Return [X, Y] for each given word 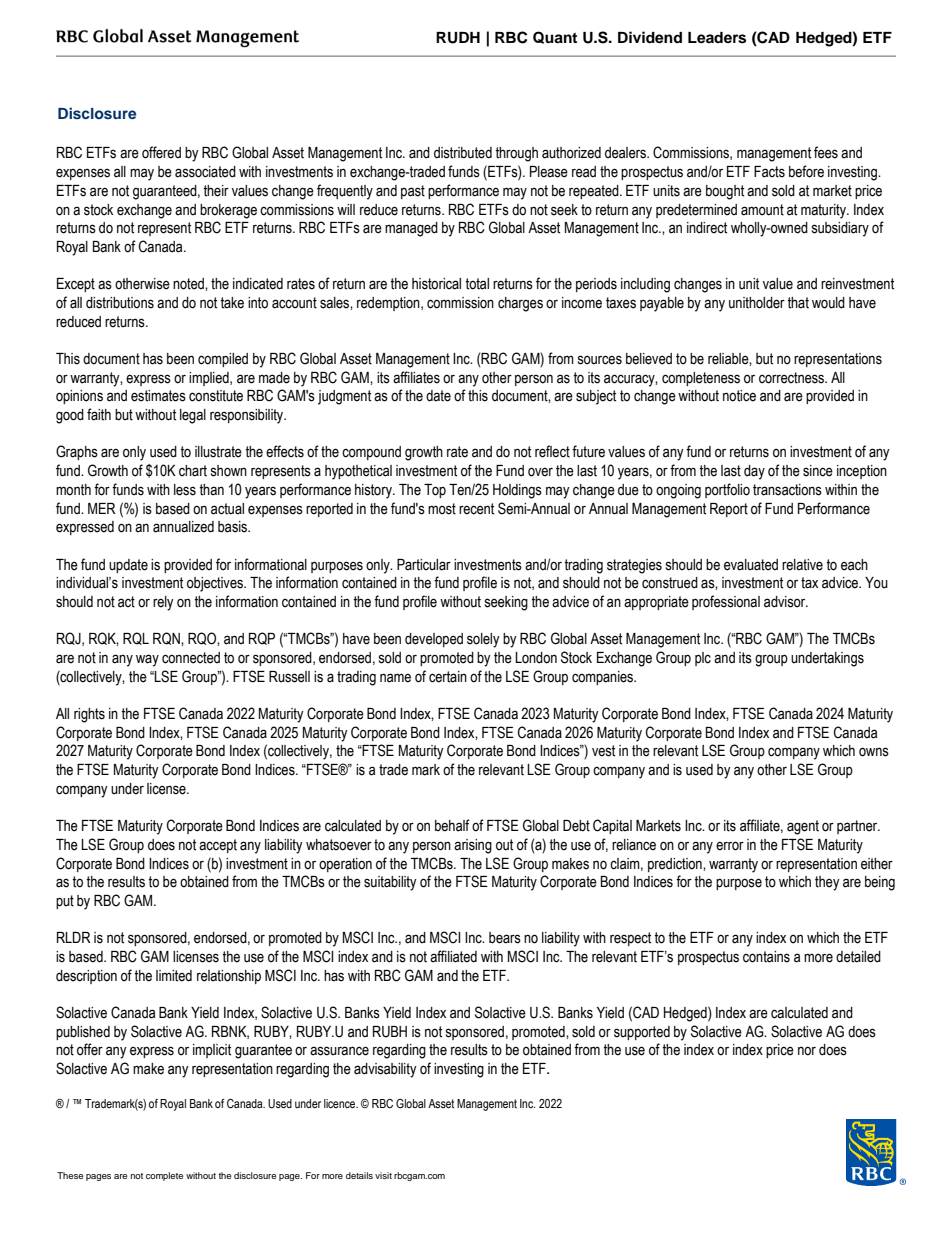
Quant [555, 37]
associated [205, 172]
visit [383, 1175]
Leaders [717, 38]
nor [807, 1051]
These [70, 1175]
